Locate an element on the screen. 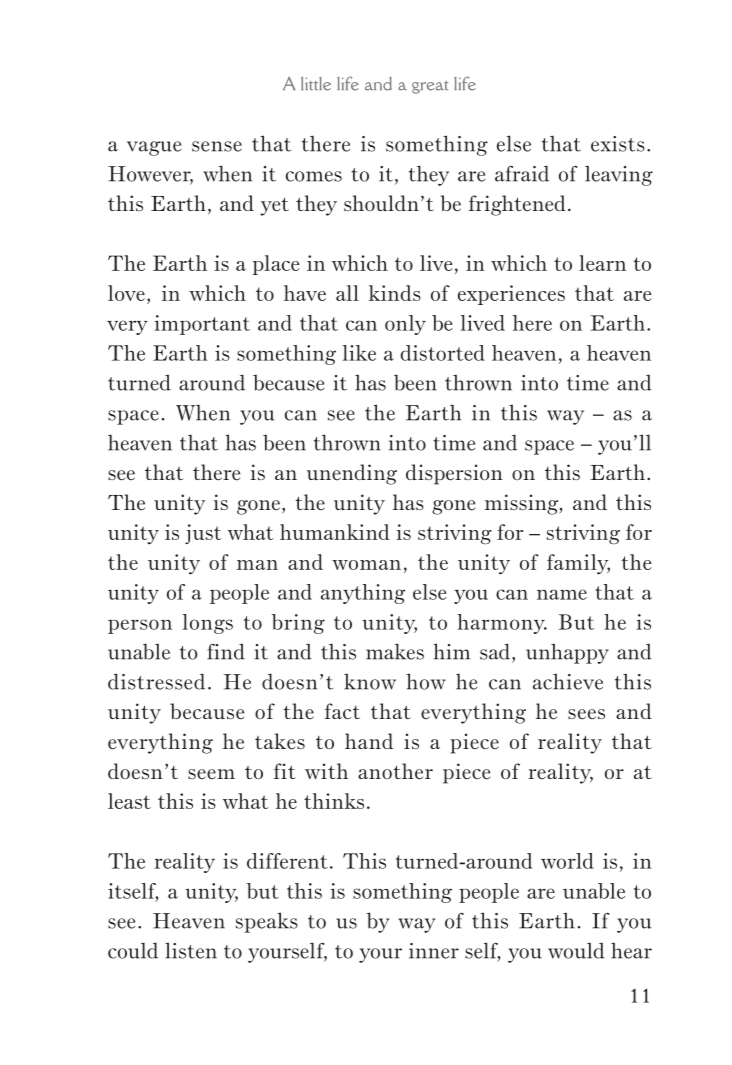 The width and height of the screenshot is (732, 1065). inner is located at coordinates (434, 951).
